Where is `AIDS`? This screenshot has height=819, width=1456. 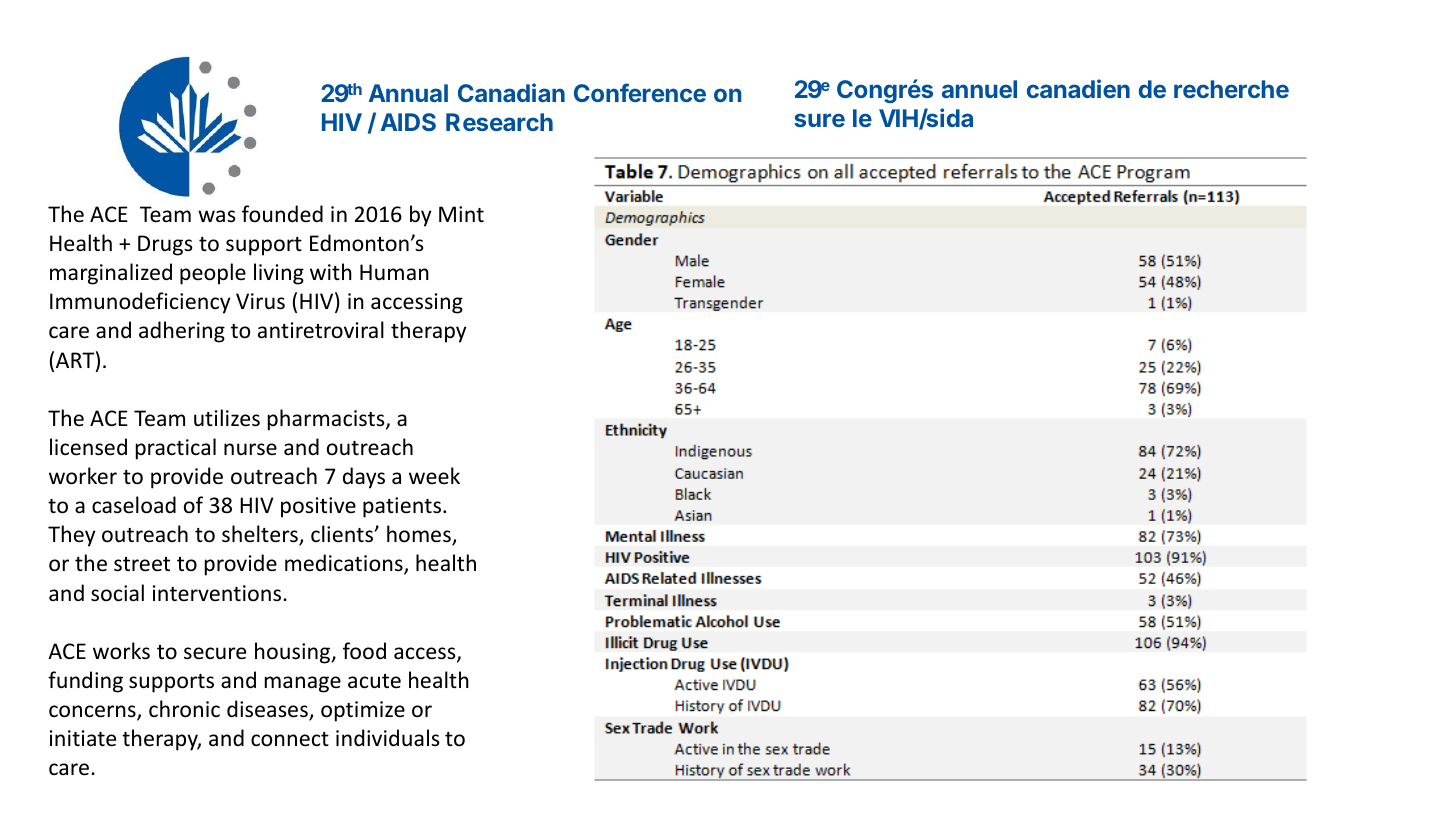 AIDS is located at coordinates (408, 122).
